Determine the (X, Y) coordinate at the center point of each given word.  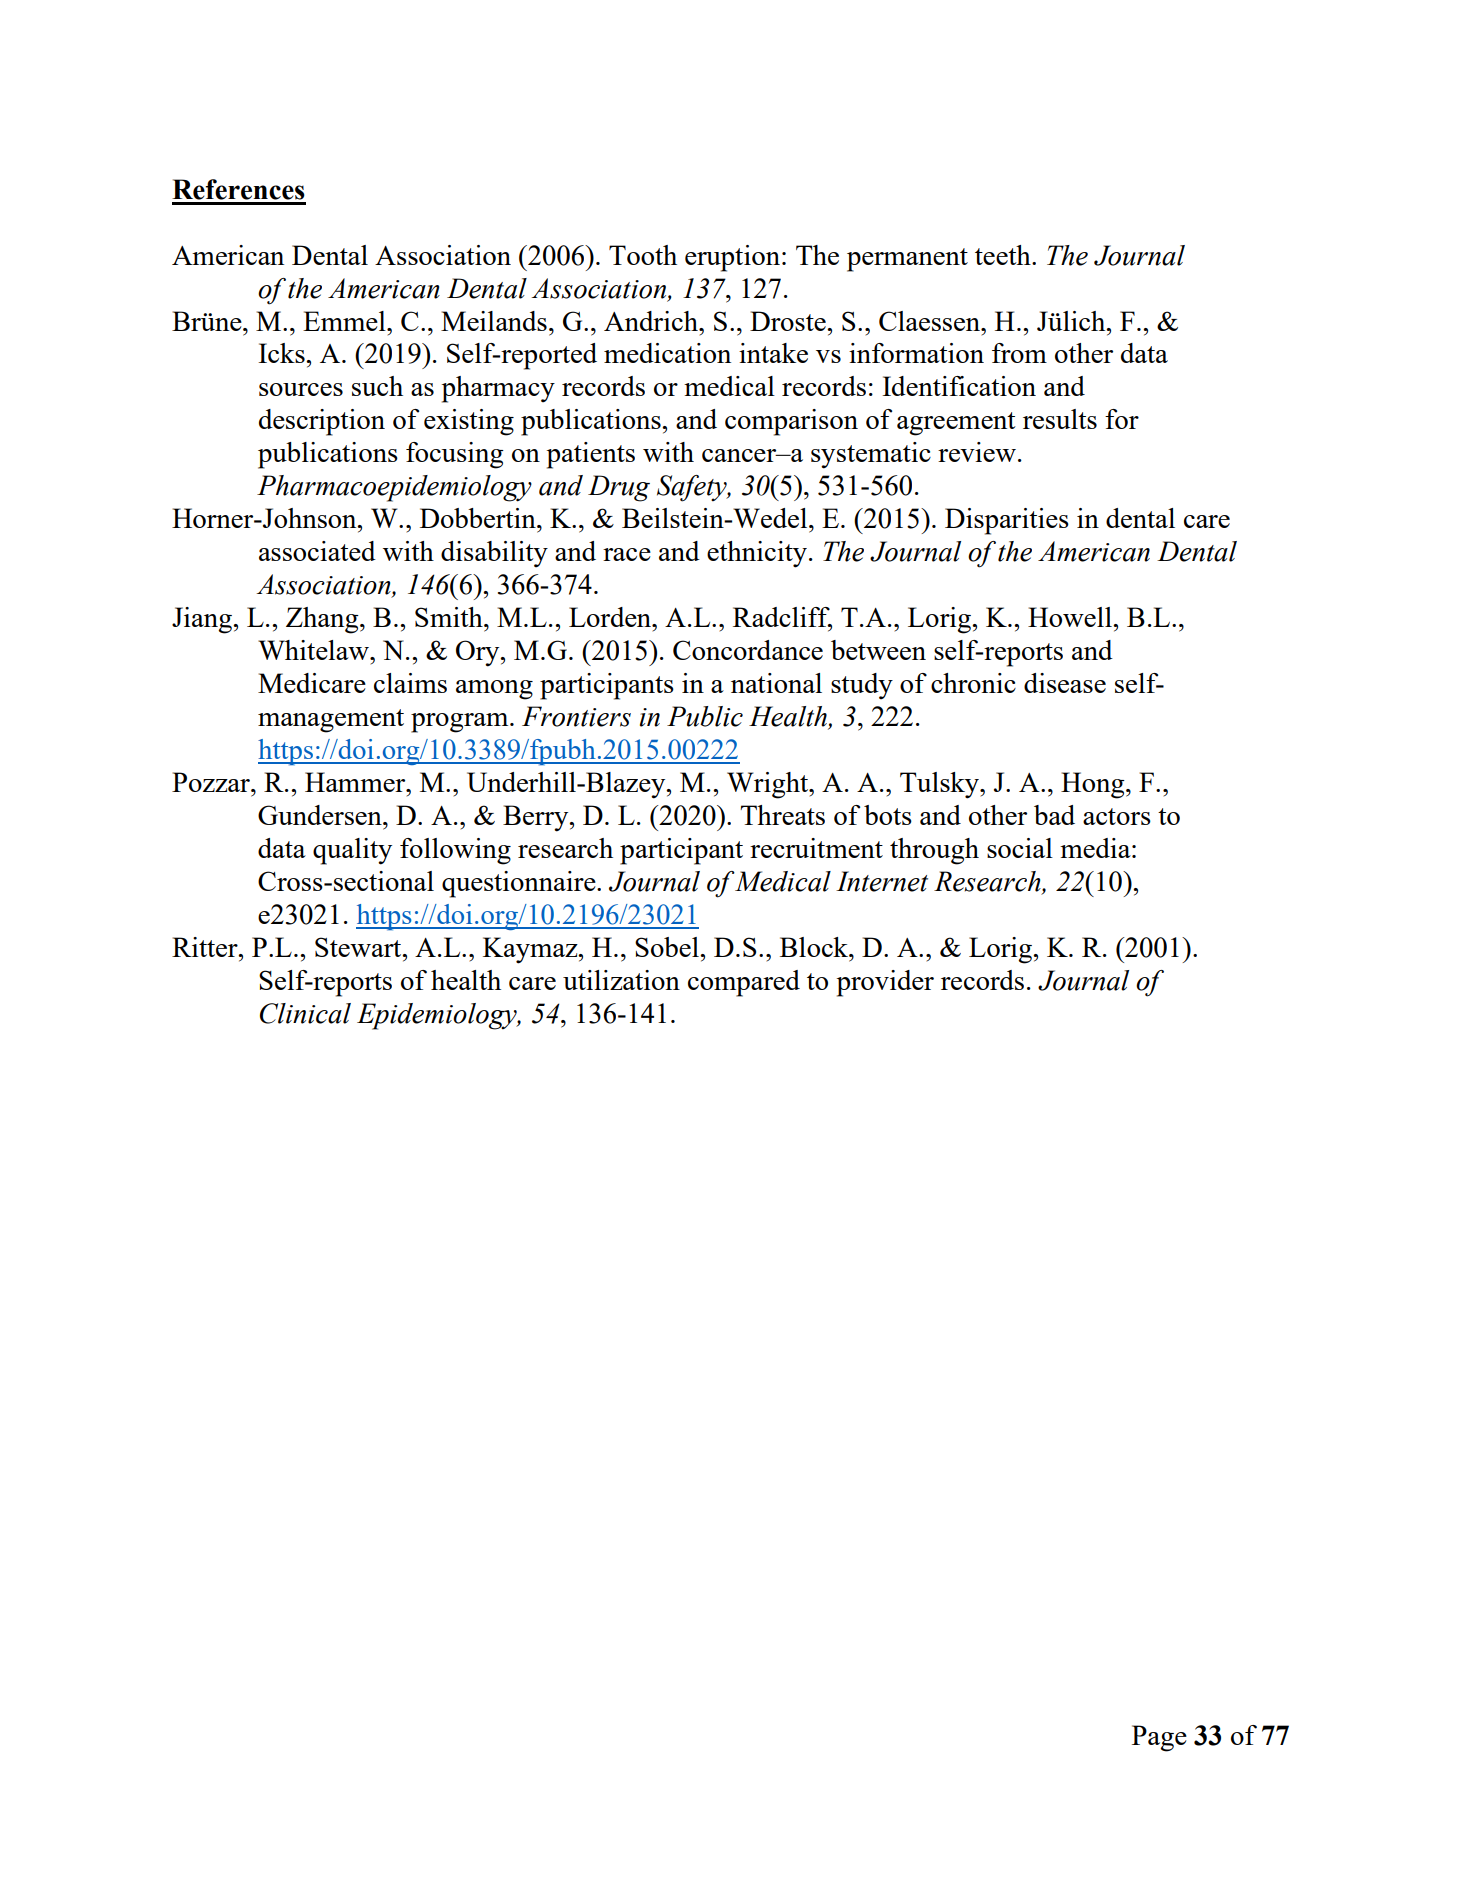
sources (301, 389)
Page (1159, 1738)
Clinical (305, 1013)
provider (885, 983)
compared (744, 983)
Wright (769, 785)
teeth (1004, 255)
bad (1054, 815)
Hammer (356, 782)
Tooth (643, 255)
